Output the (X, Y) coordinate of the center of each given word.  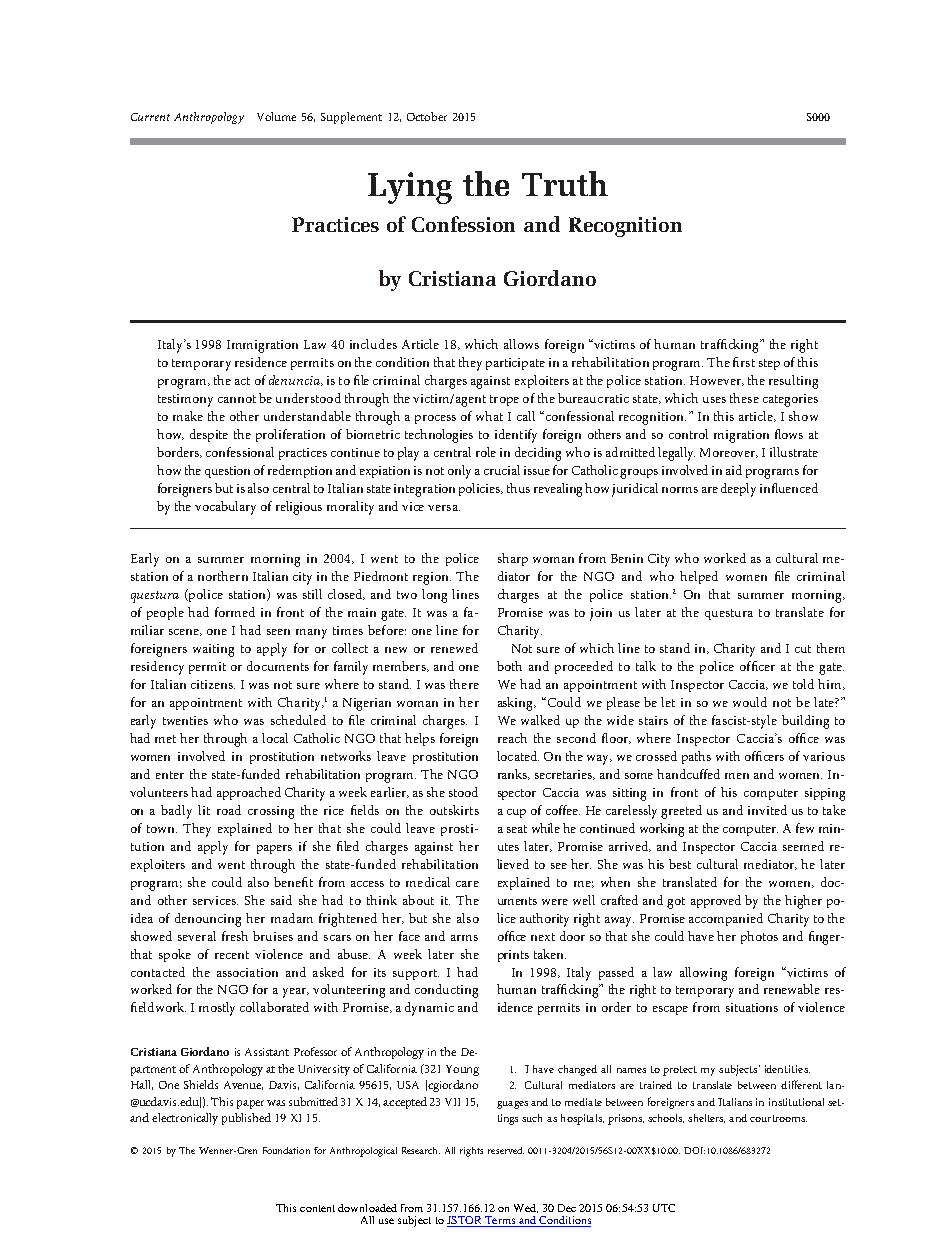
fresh (235, 936)
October (427, 116)
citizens (213, 684)
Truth (565, 183)
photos (759, 937)
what (489, 416)
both (509, 666)
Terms (500, 1221)
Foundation (286, 1150)
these (744, 398)
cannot (237, 399)
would (750, 702)
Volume (276, 116)
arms (464, 938)
